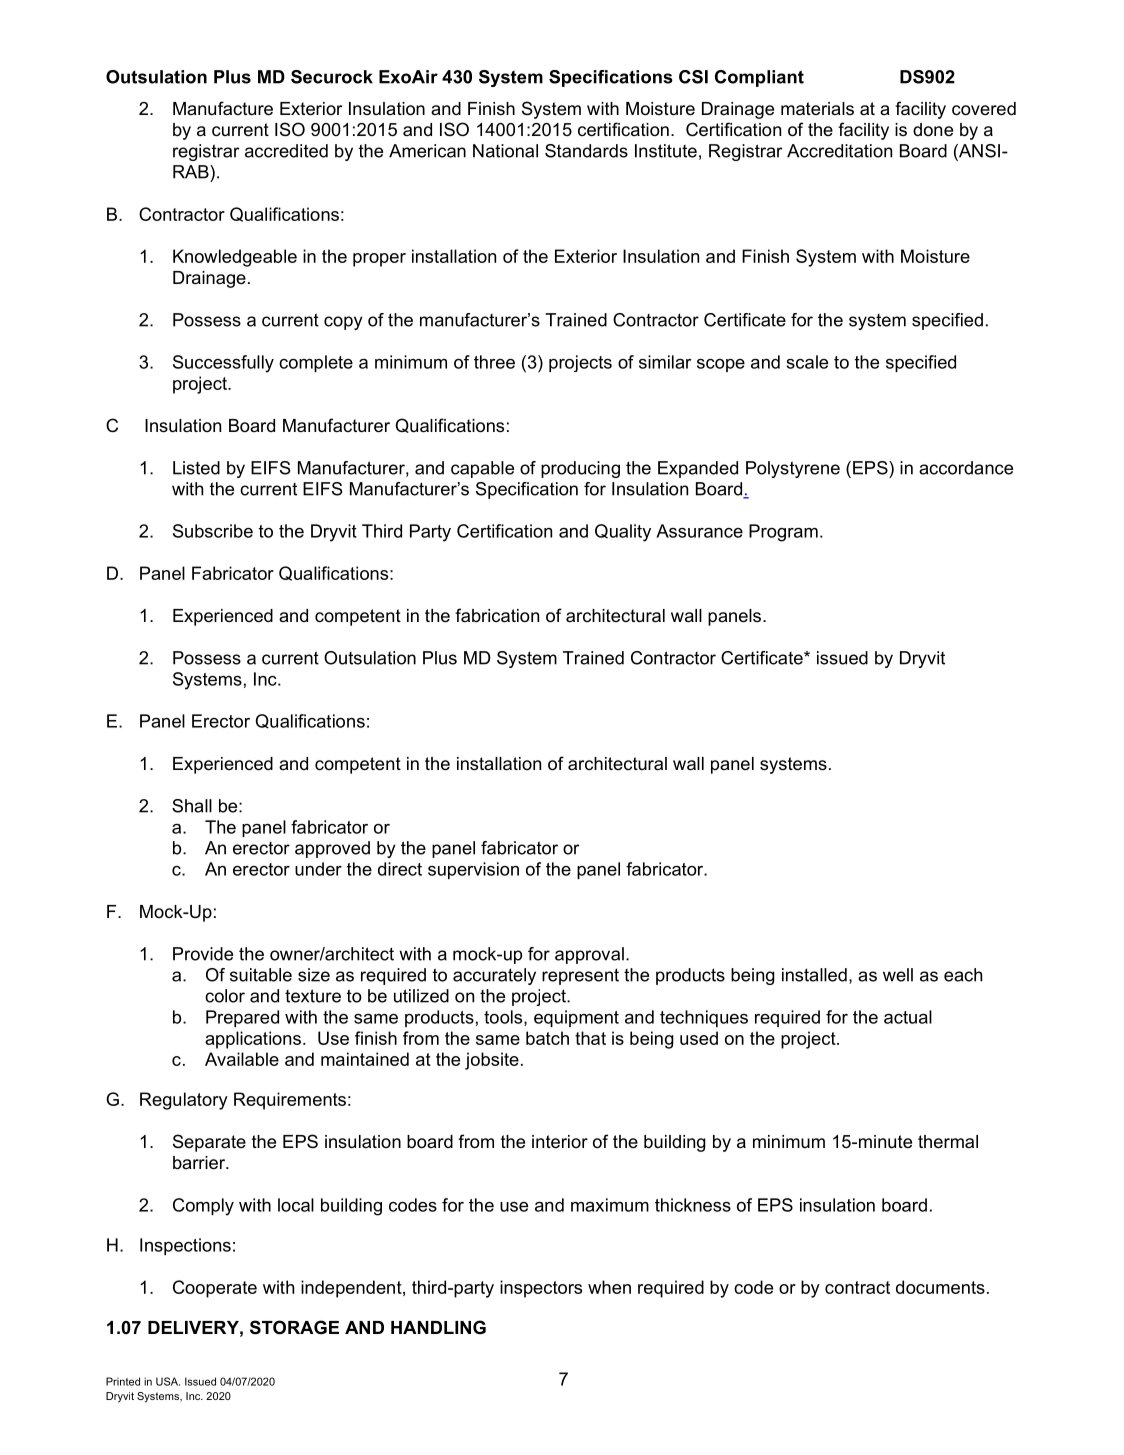 This screenshot has height=1455, width=1124. Describe the element at coordinates (294, 1327) in the screenshot. I see `STORAGE` at that location.
